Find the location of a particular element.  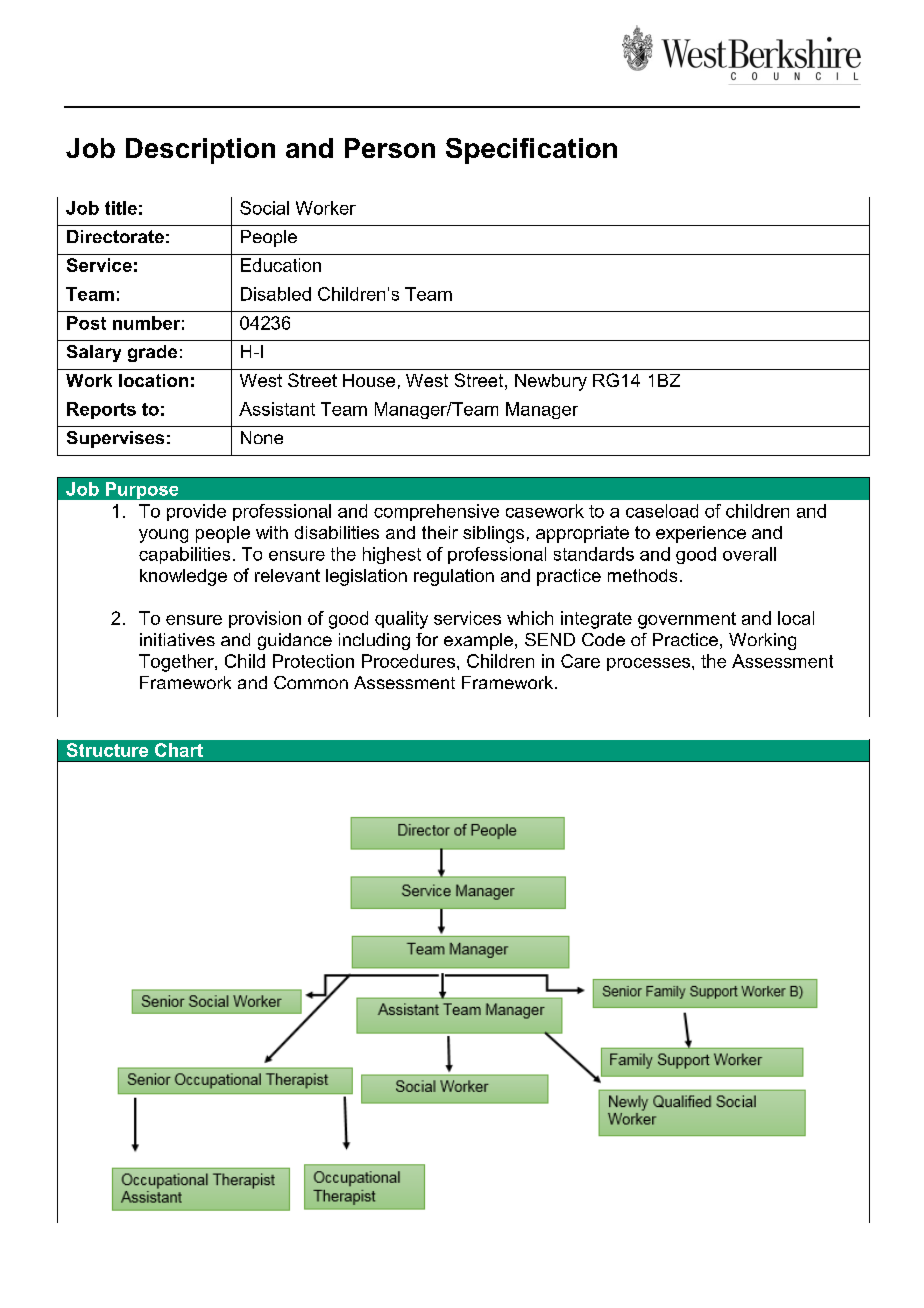

Person is located at coordinates (390, 148).
